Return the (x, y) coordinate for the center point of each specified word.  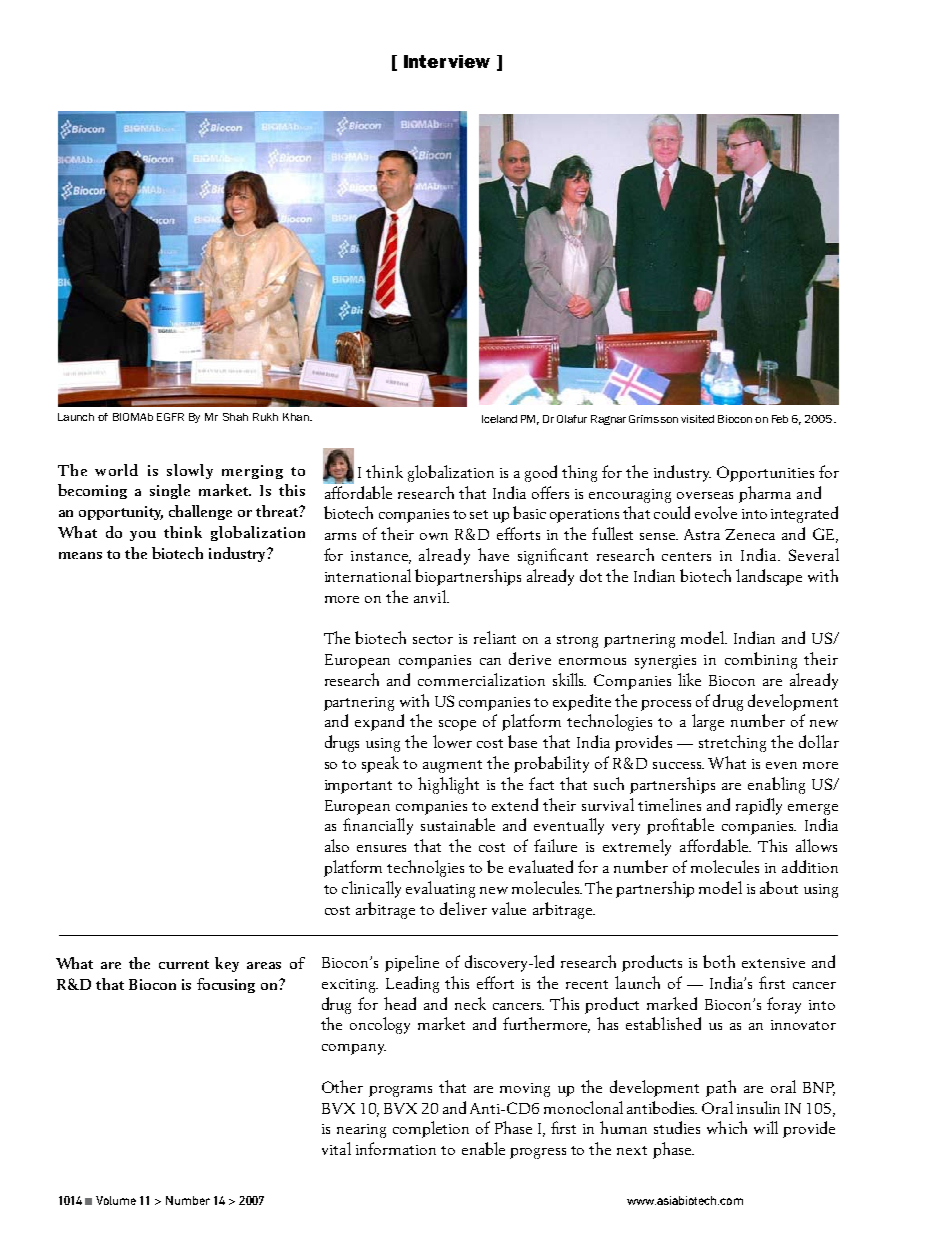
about (779, 887)
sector (433, 639)
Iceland (499, 419)
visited (697, 419)
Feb (780, 419)
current (184, 964)
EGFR (170, 417)
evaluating (440, 889)
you (143, 536)
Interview (447, 61)
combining (761, 660)
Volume (116, 1200)
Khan (297, 417)
